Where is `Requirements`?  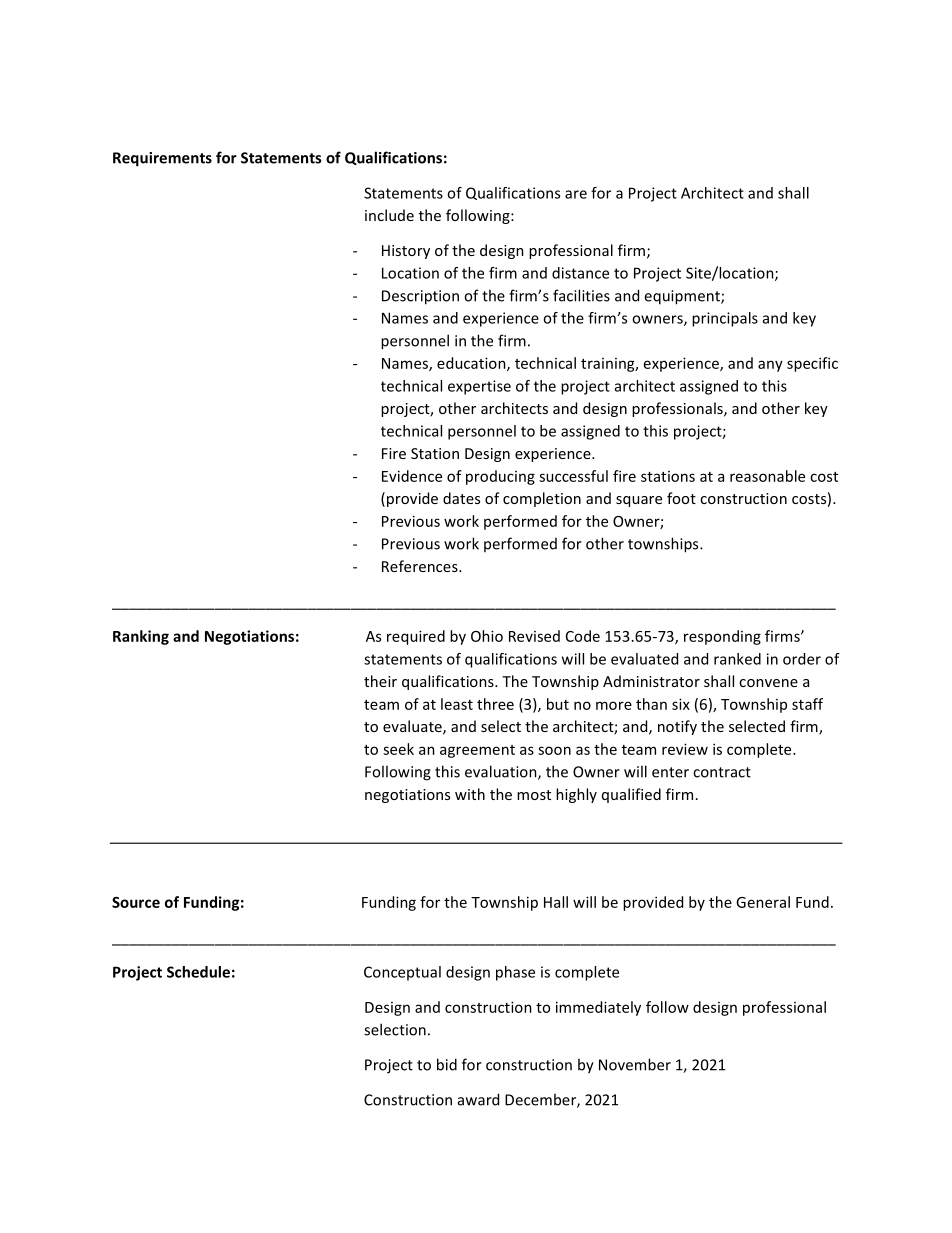
Requirements is located at coordinates (162, 159).
